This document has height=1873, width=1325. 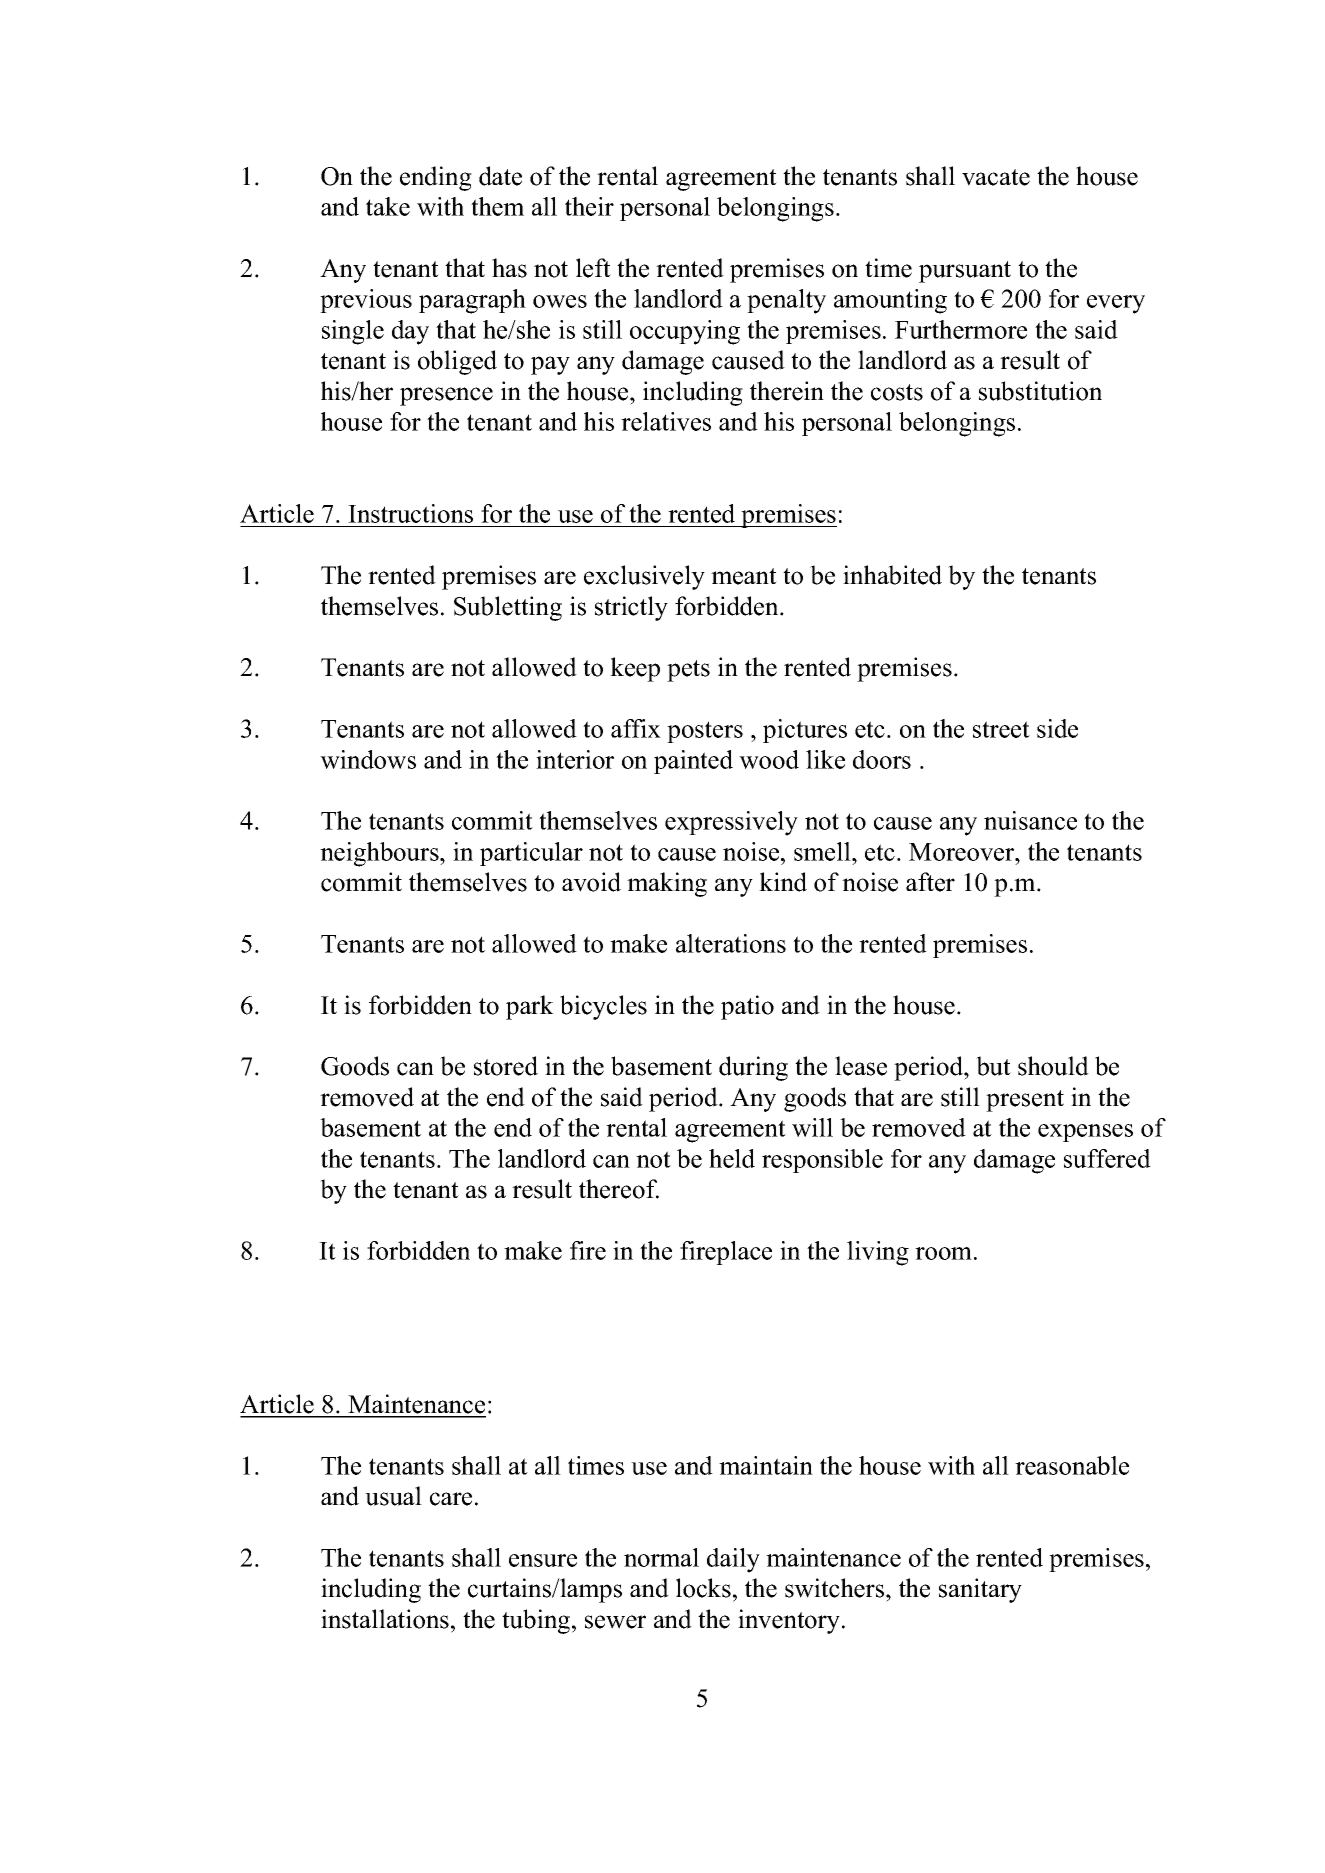 What do you see at coordinates (410, 513) in the document?
I see `Instructions` at bounding box center [410, 513].
